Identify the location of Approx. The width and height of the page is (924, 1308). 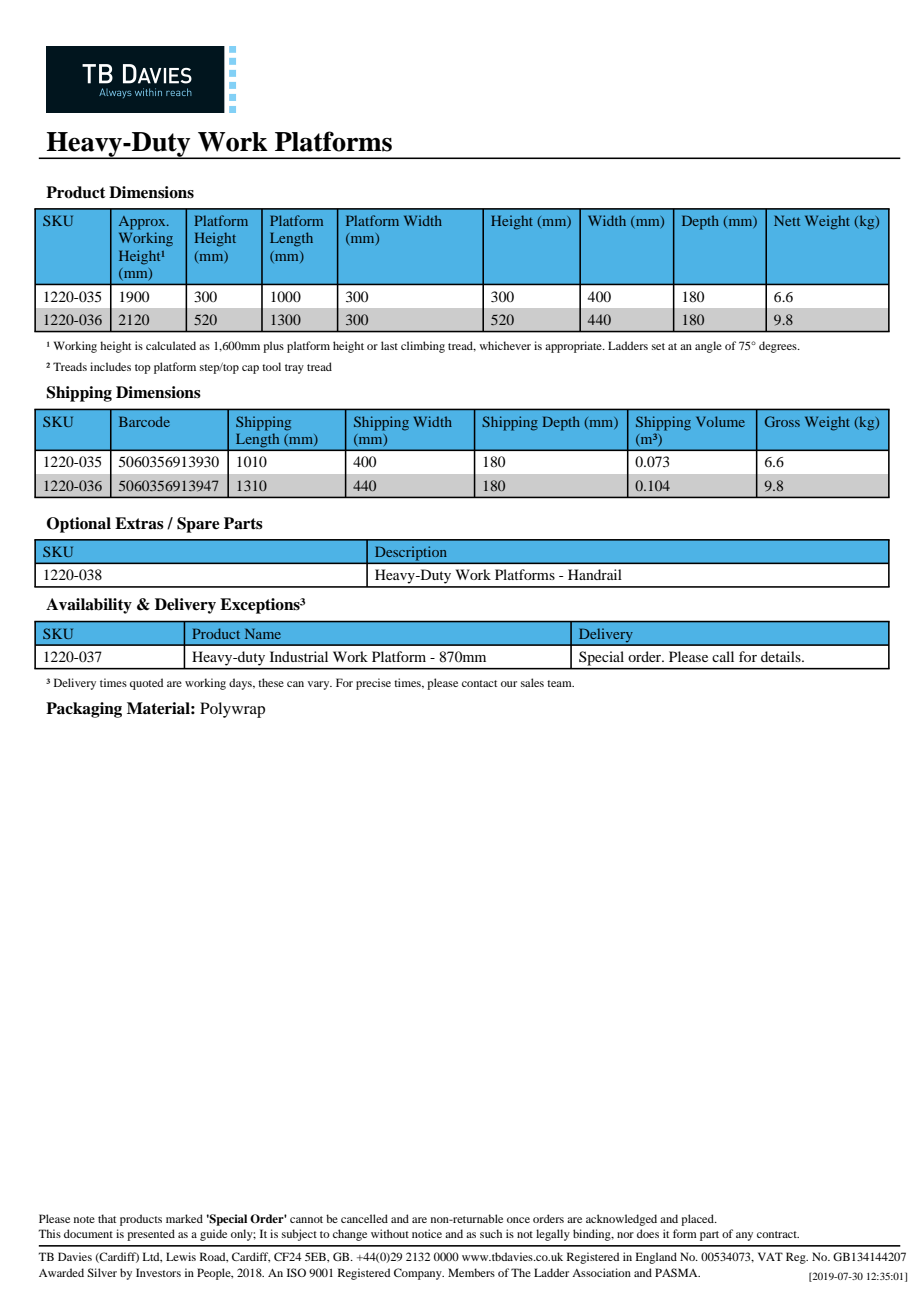
(143, 223).
